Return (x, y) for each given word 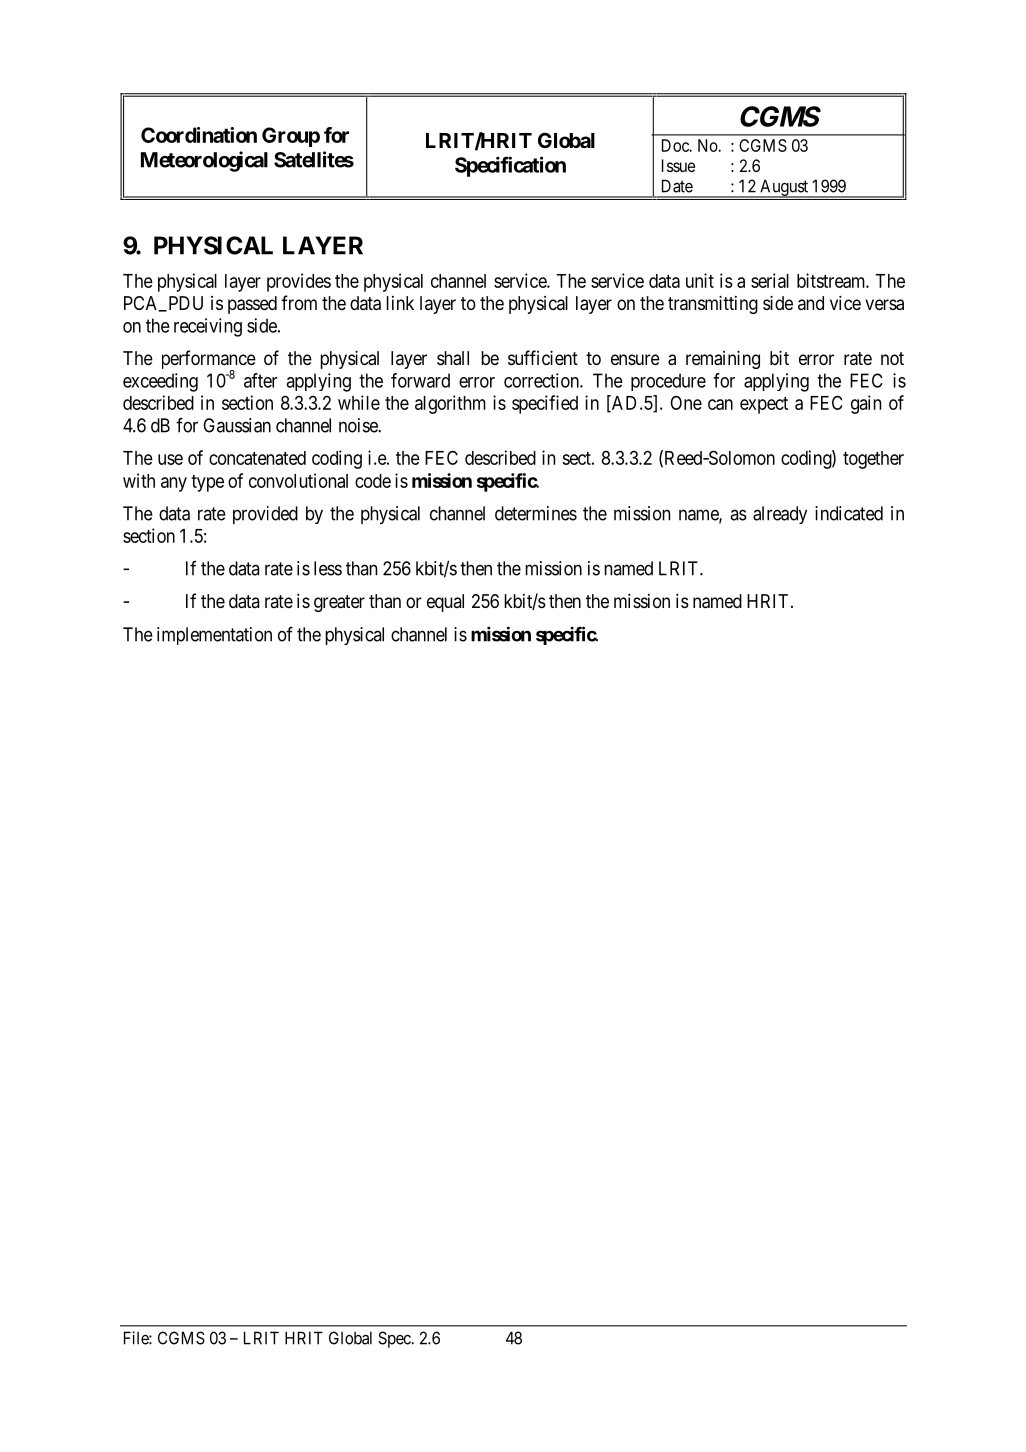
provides (299, 282)
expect (764, 405)
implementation (214, 636)
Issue (678, 165)
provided (265, 515)
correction (542, 380)
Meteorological (204, 161)
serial (770, 280)
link (400, 303)
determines (536, 513)
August (784, 188)
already (780, 515)
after (261, 380)
